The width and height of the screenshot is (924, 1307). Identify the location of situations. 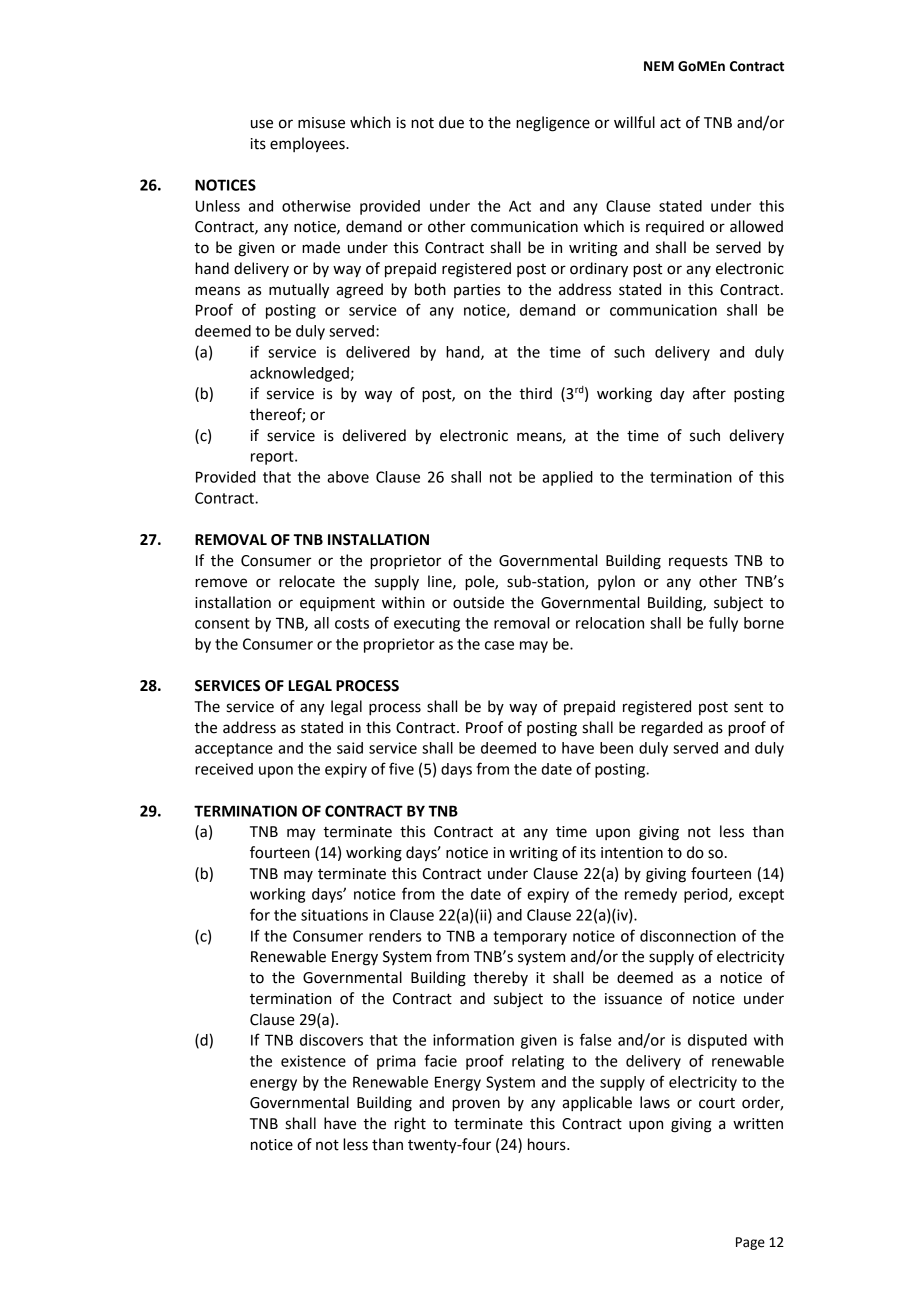
(334, 915).
